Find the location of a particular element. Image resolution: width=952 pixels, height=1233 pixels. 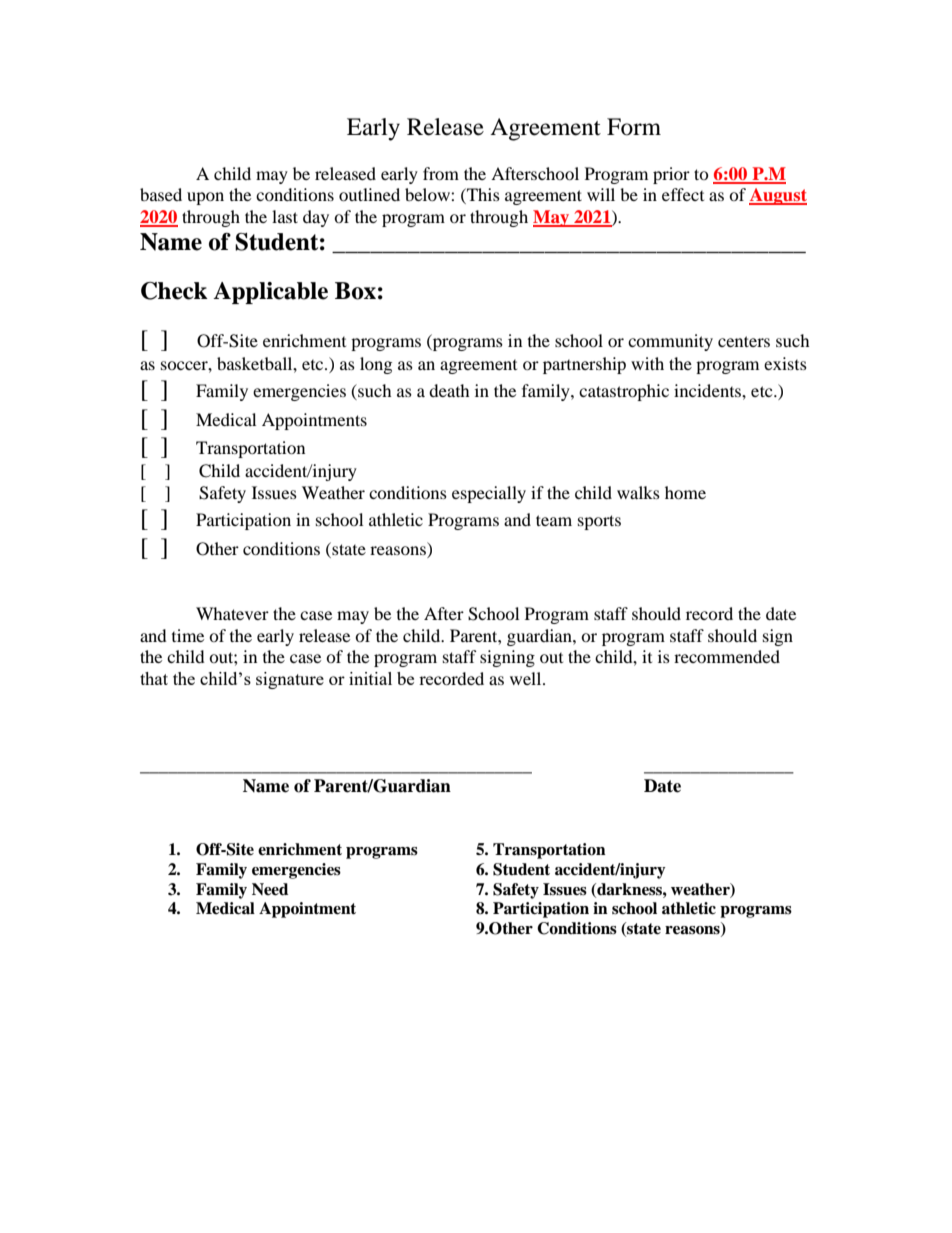

Whatever is located at coordinates (232, 613).
